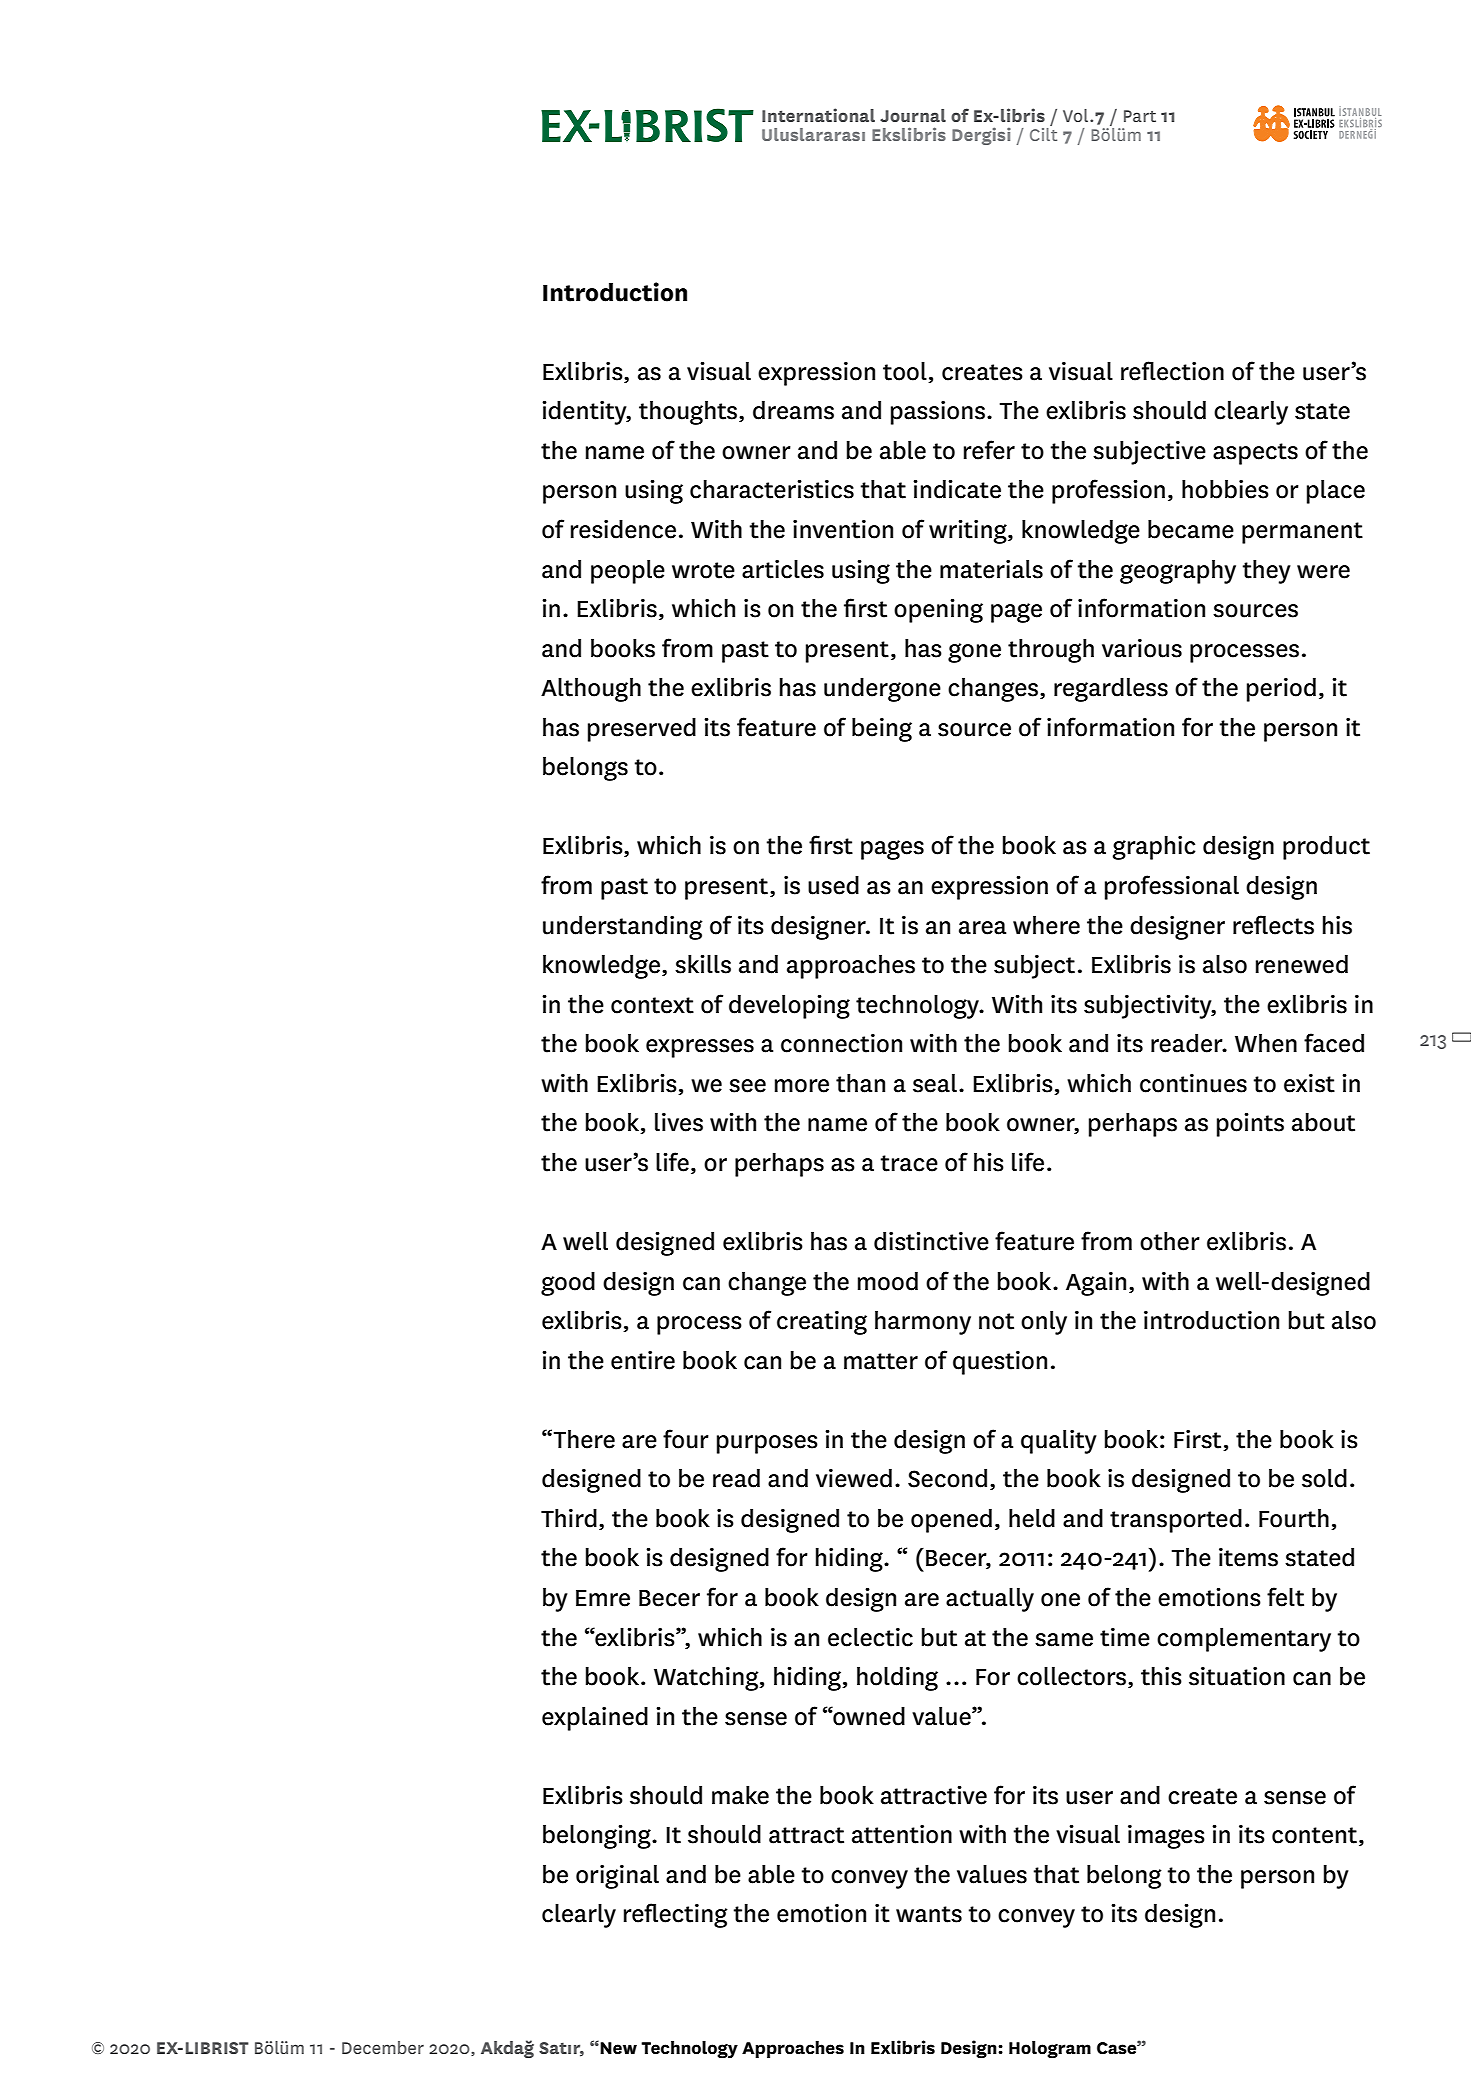  Describe the element at coordinates (1154, 848) in the screenshot. I see `graphic` at that location.
